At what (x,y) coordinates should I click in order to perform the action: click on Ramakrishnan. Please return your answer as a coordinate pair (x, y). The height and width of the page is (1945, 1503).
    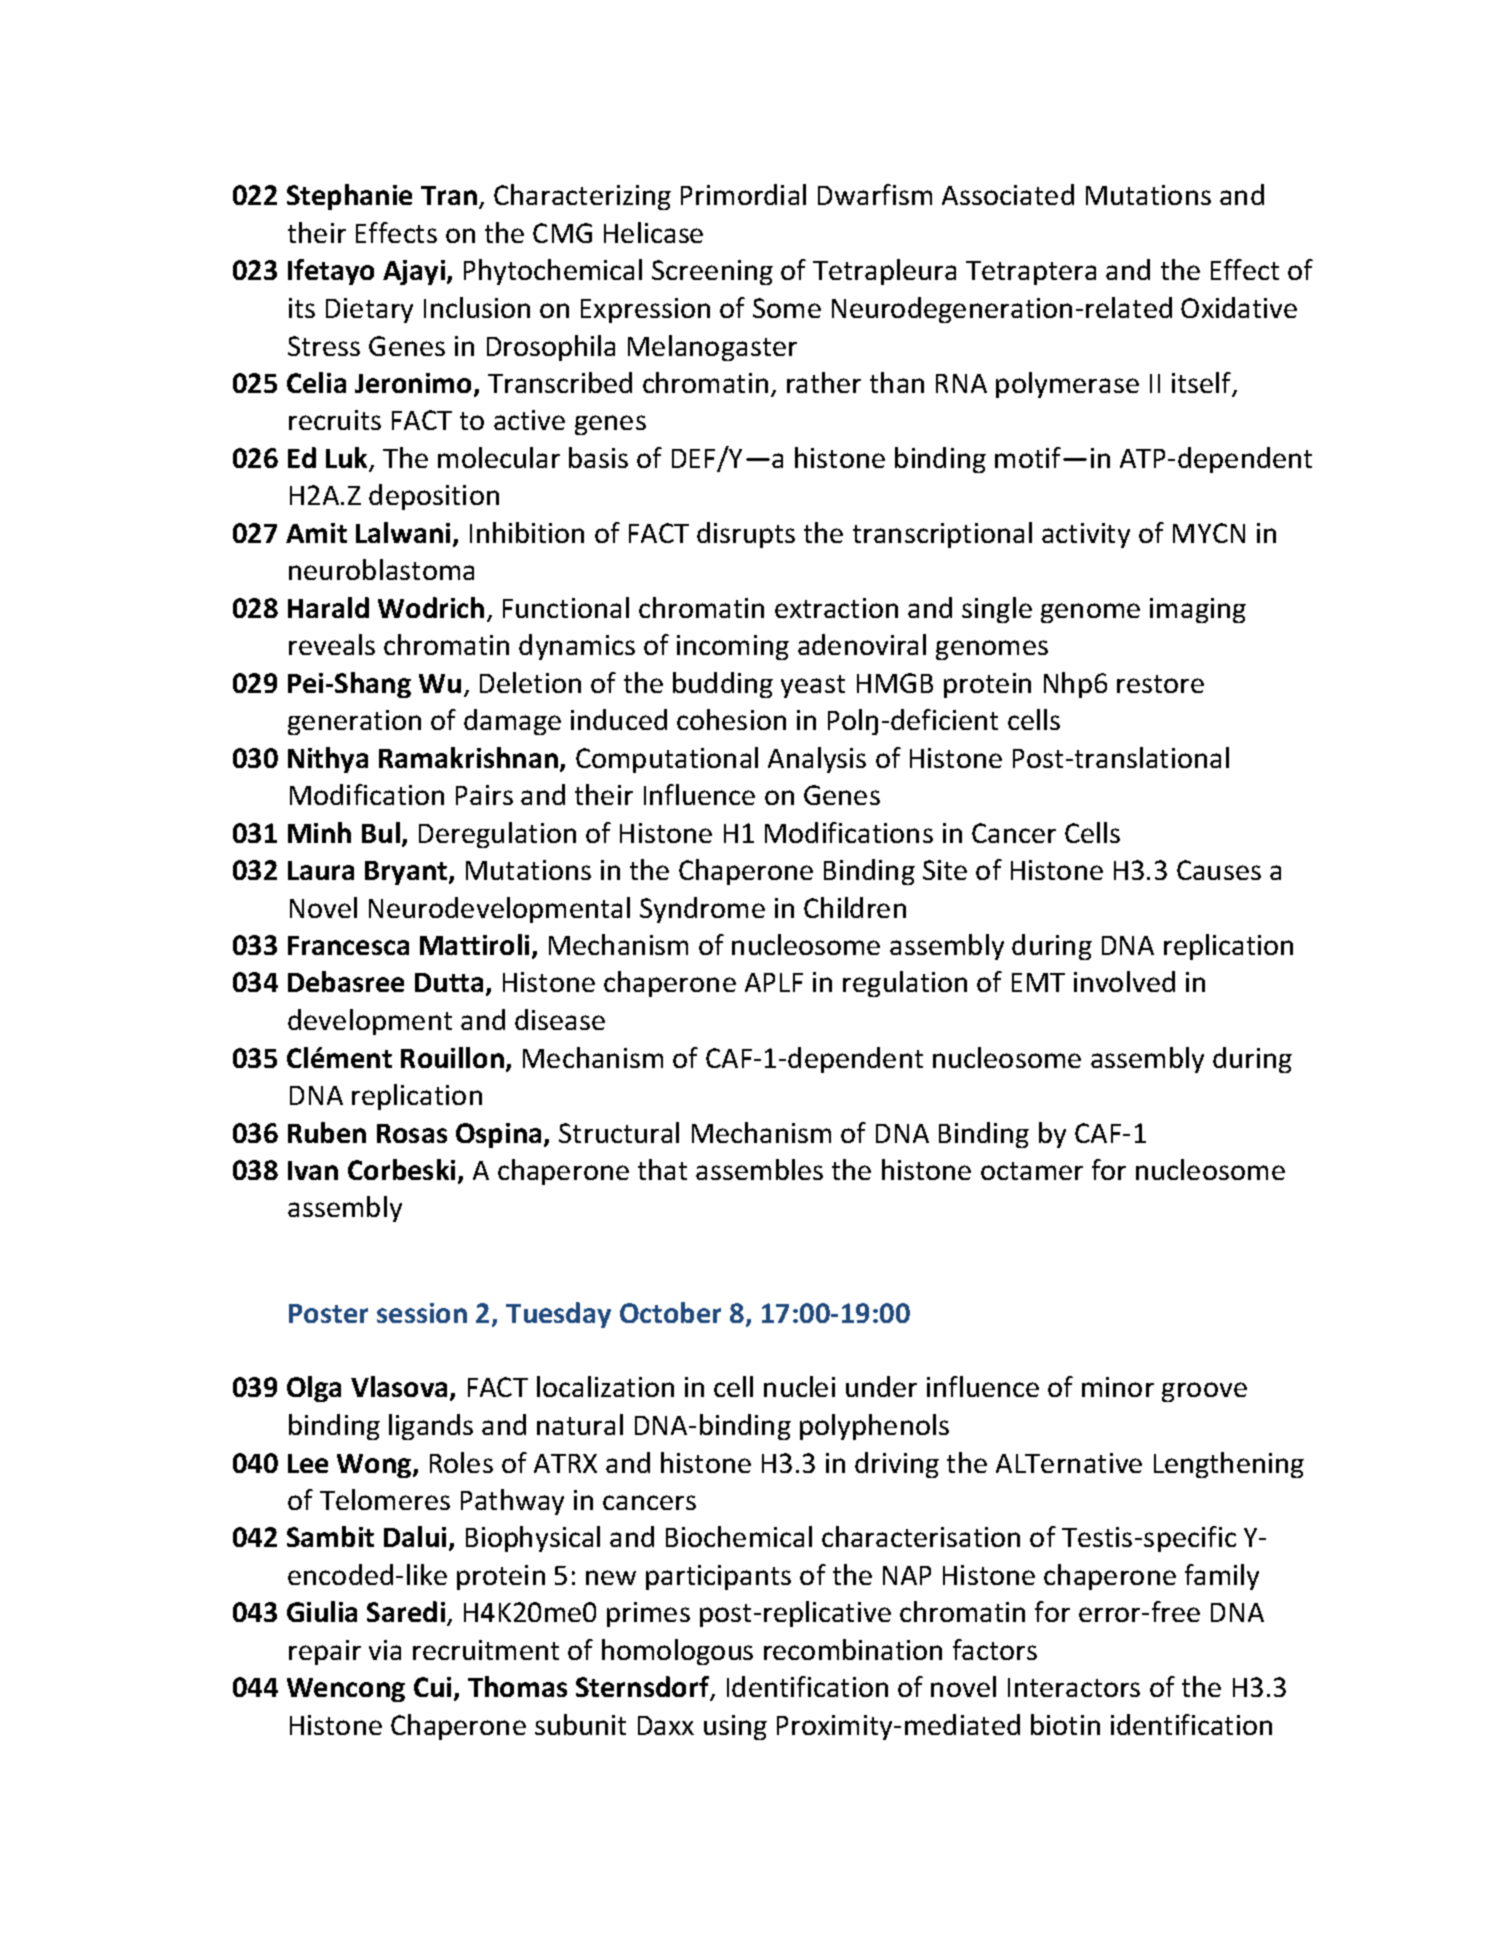
    Looking at the image, I should click on (468, 757).
